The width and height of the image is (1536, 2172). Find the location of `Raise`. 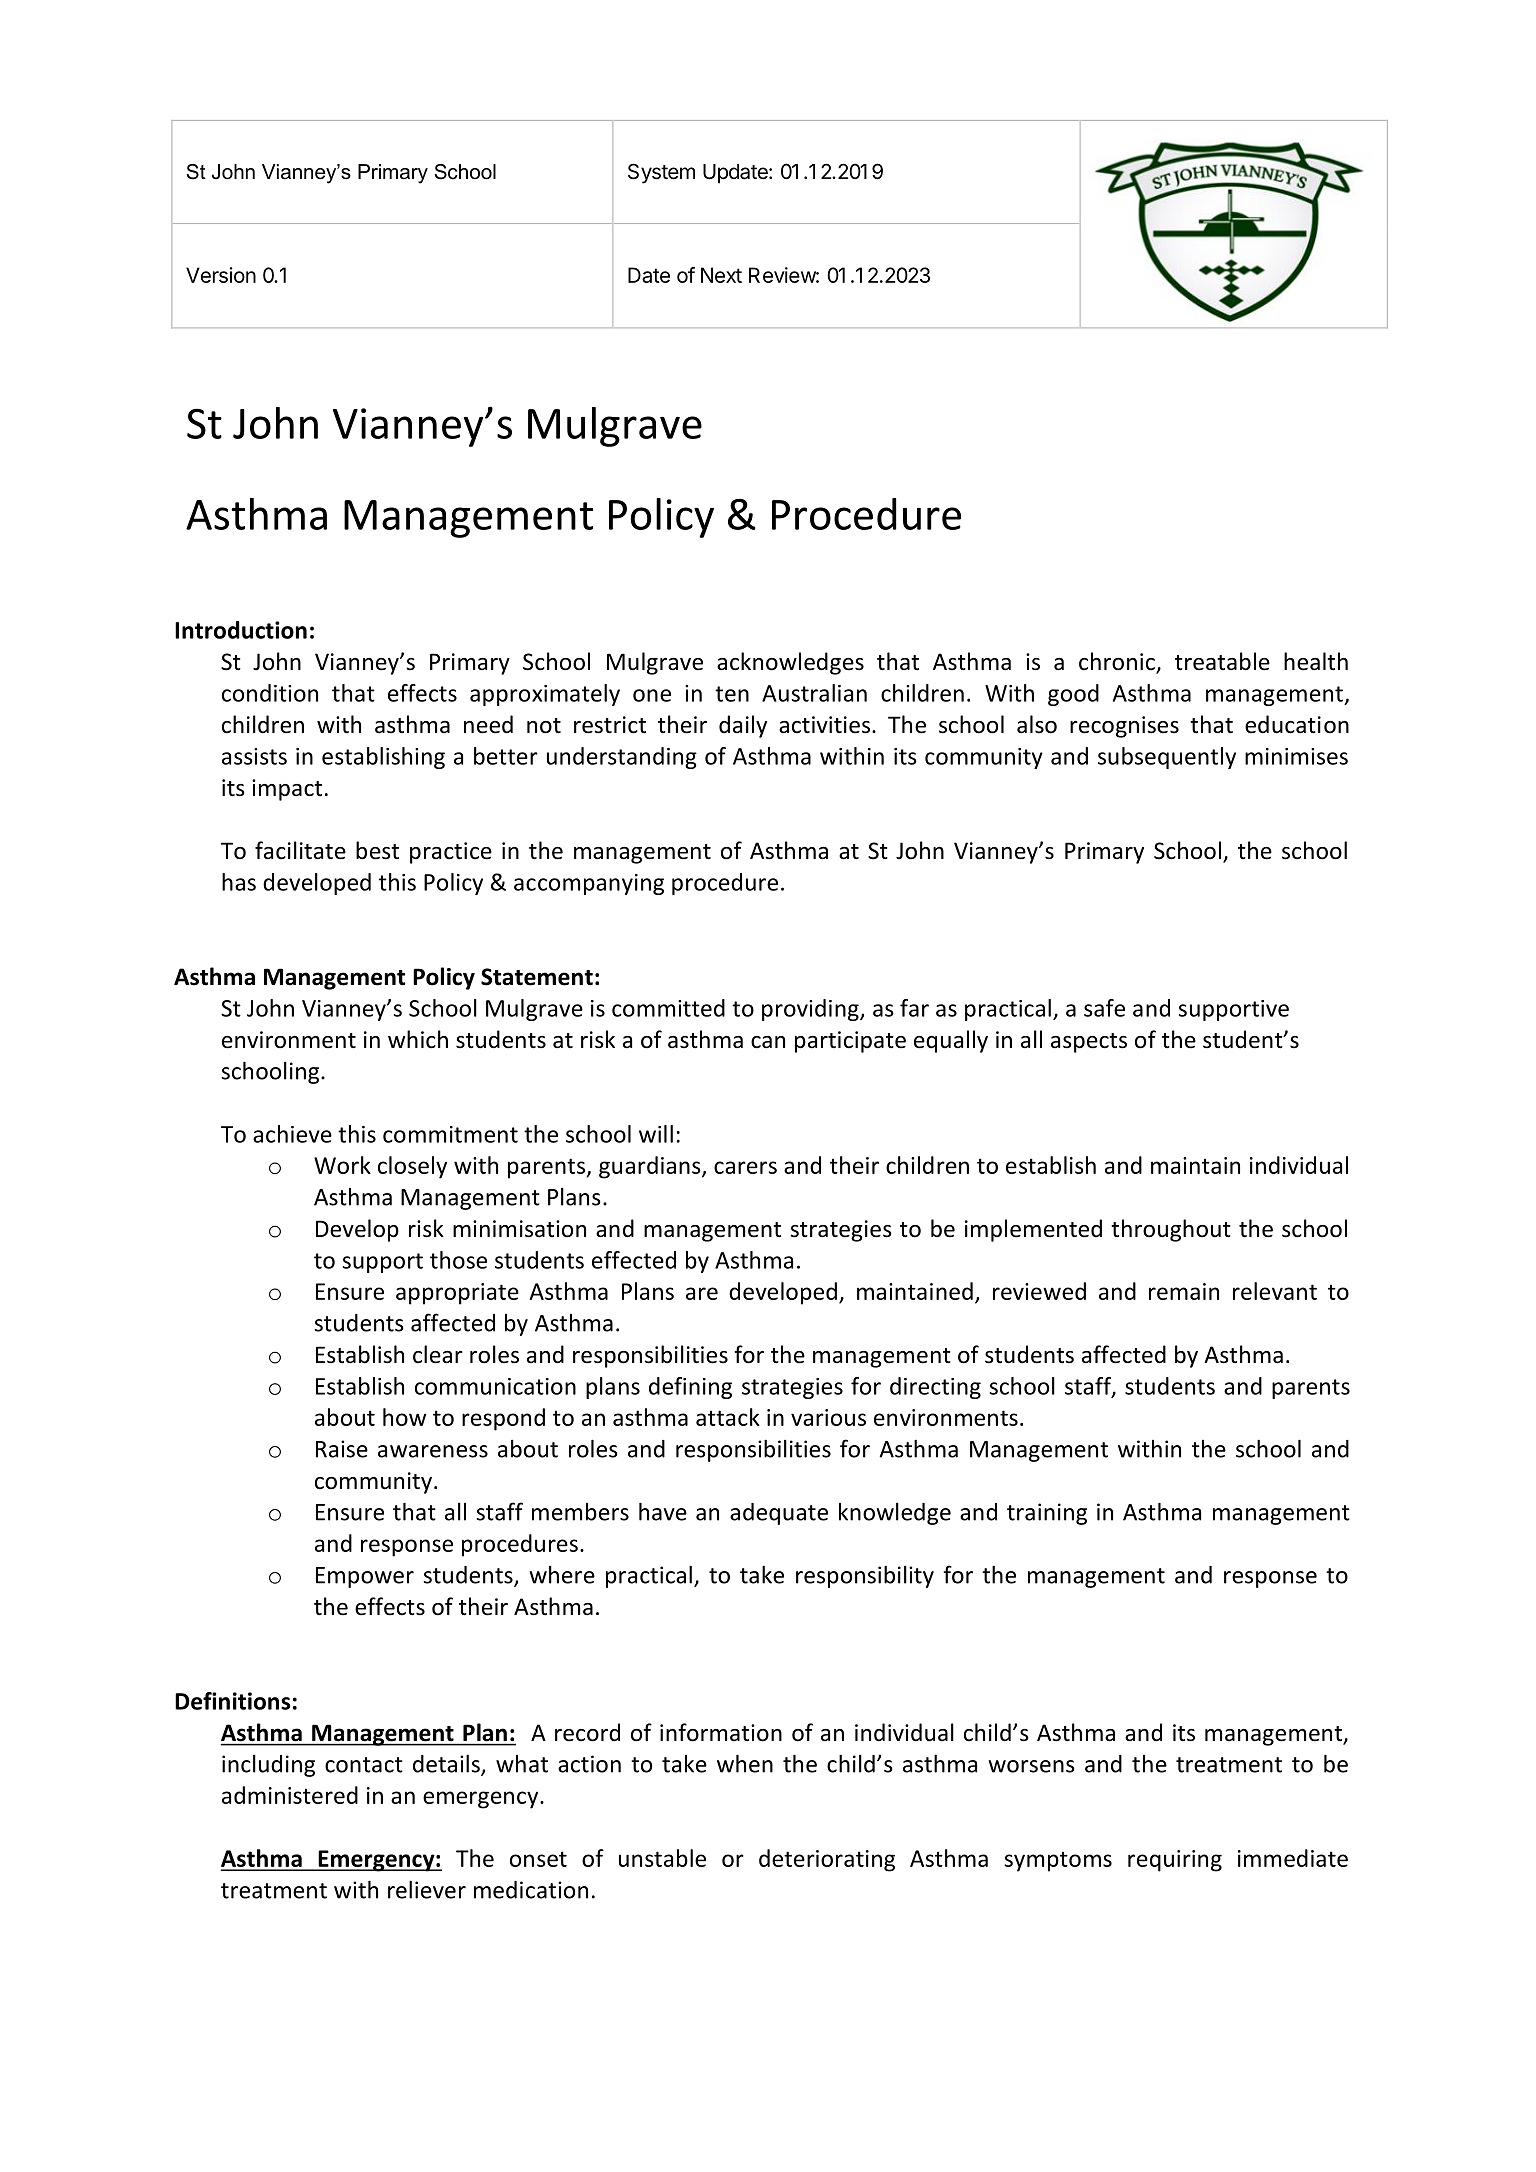

Raise is located at coordinates (342, 1449).
